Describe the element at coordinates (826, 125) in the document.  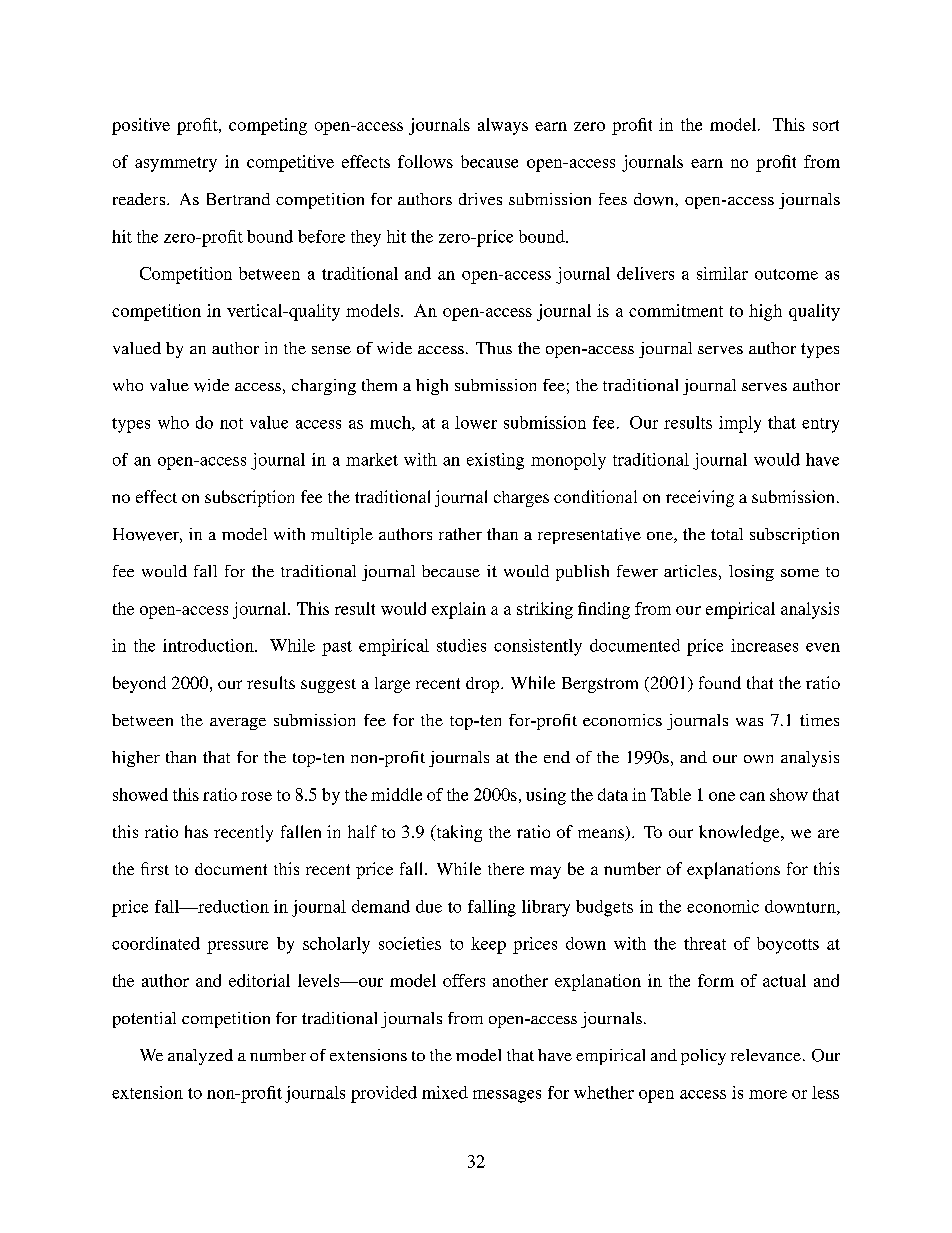
I see `sort` at that location.
